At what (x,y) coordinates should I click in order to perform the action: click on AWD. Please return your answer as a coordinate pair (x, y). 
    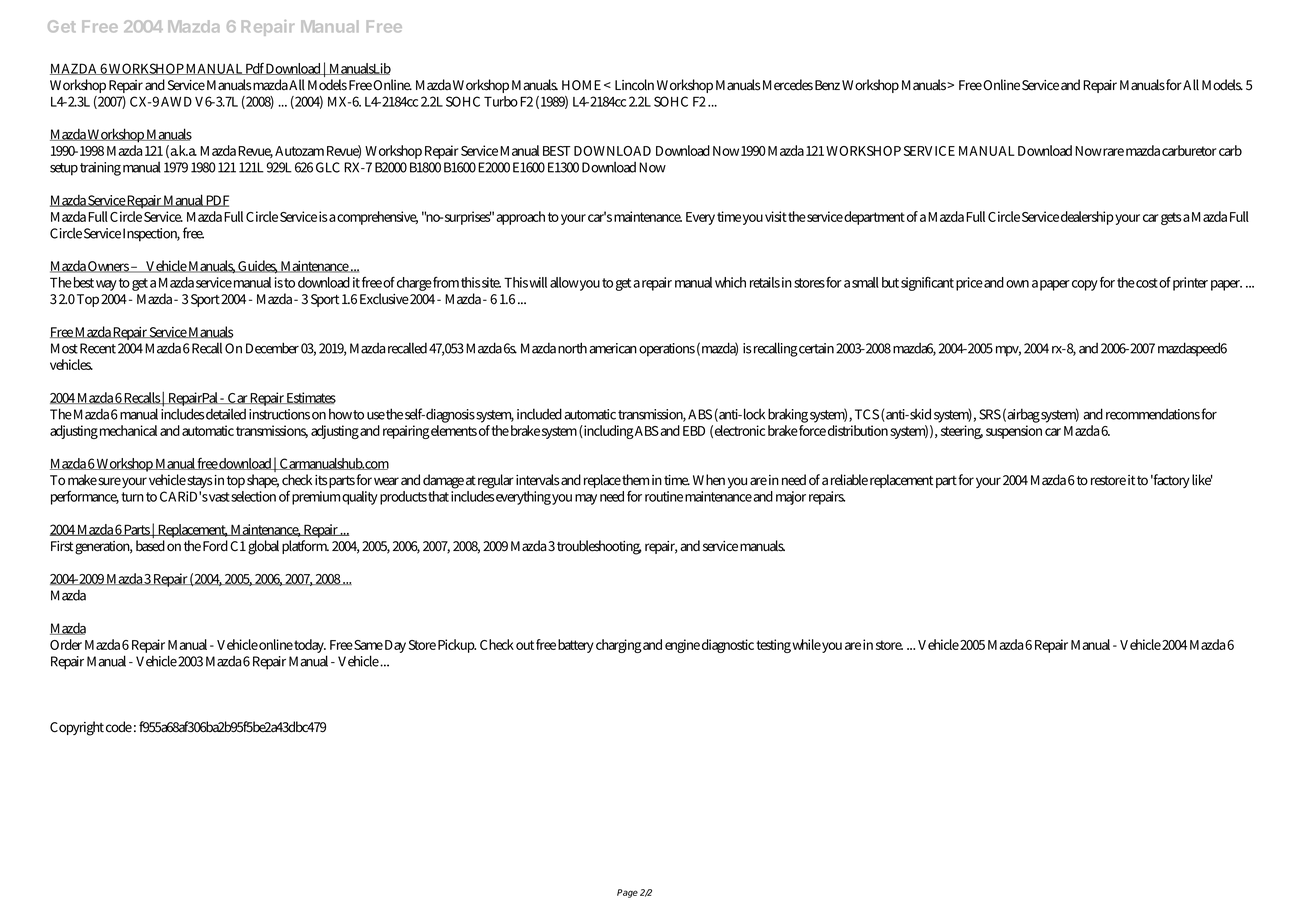
    Looking at the image, I should click on (176, 101).
